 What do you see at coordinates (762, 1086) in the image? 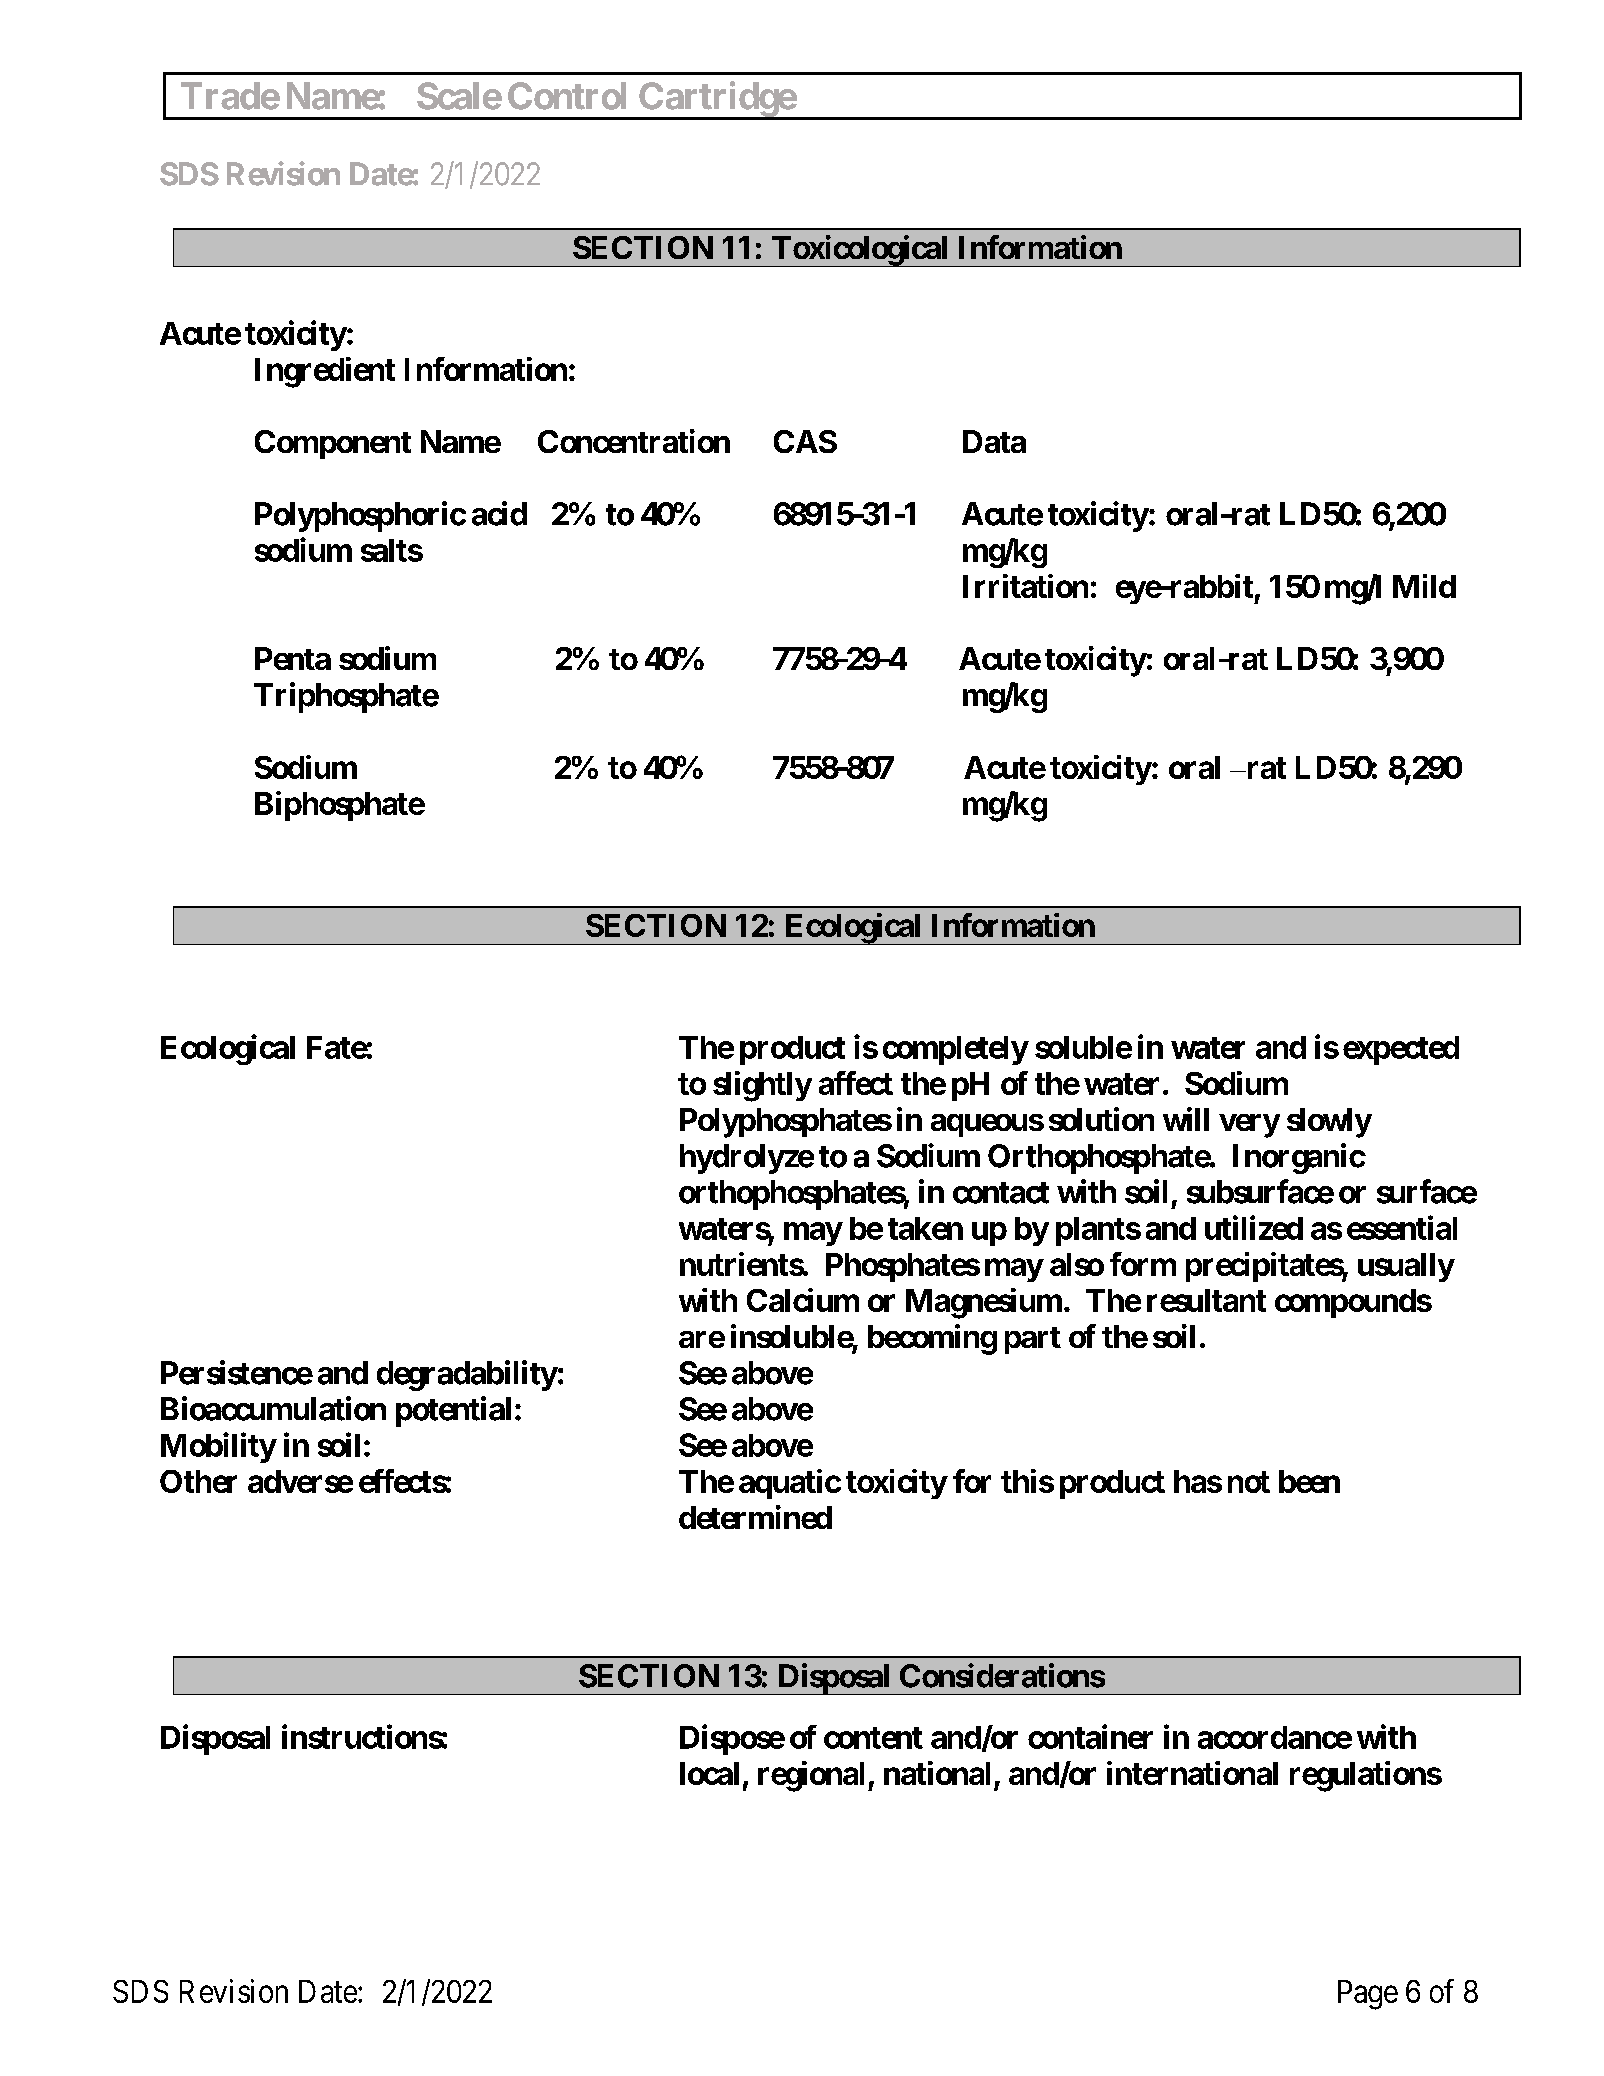
I see `slightly` at bounding box center [762, 1086].
